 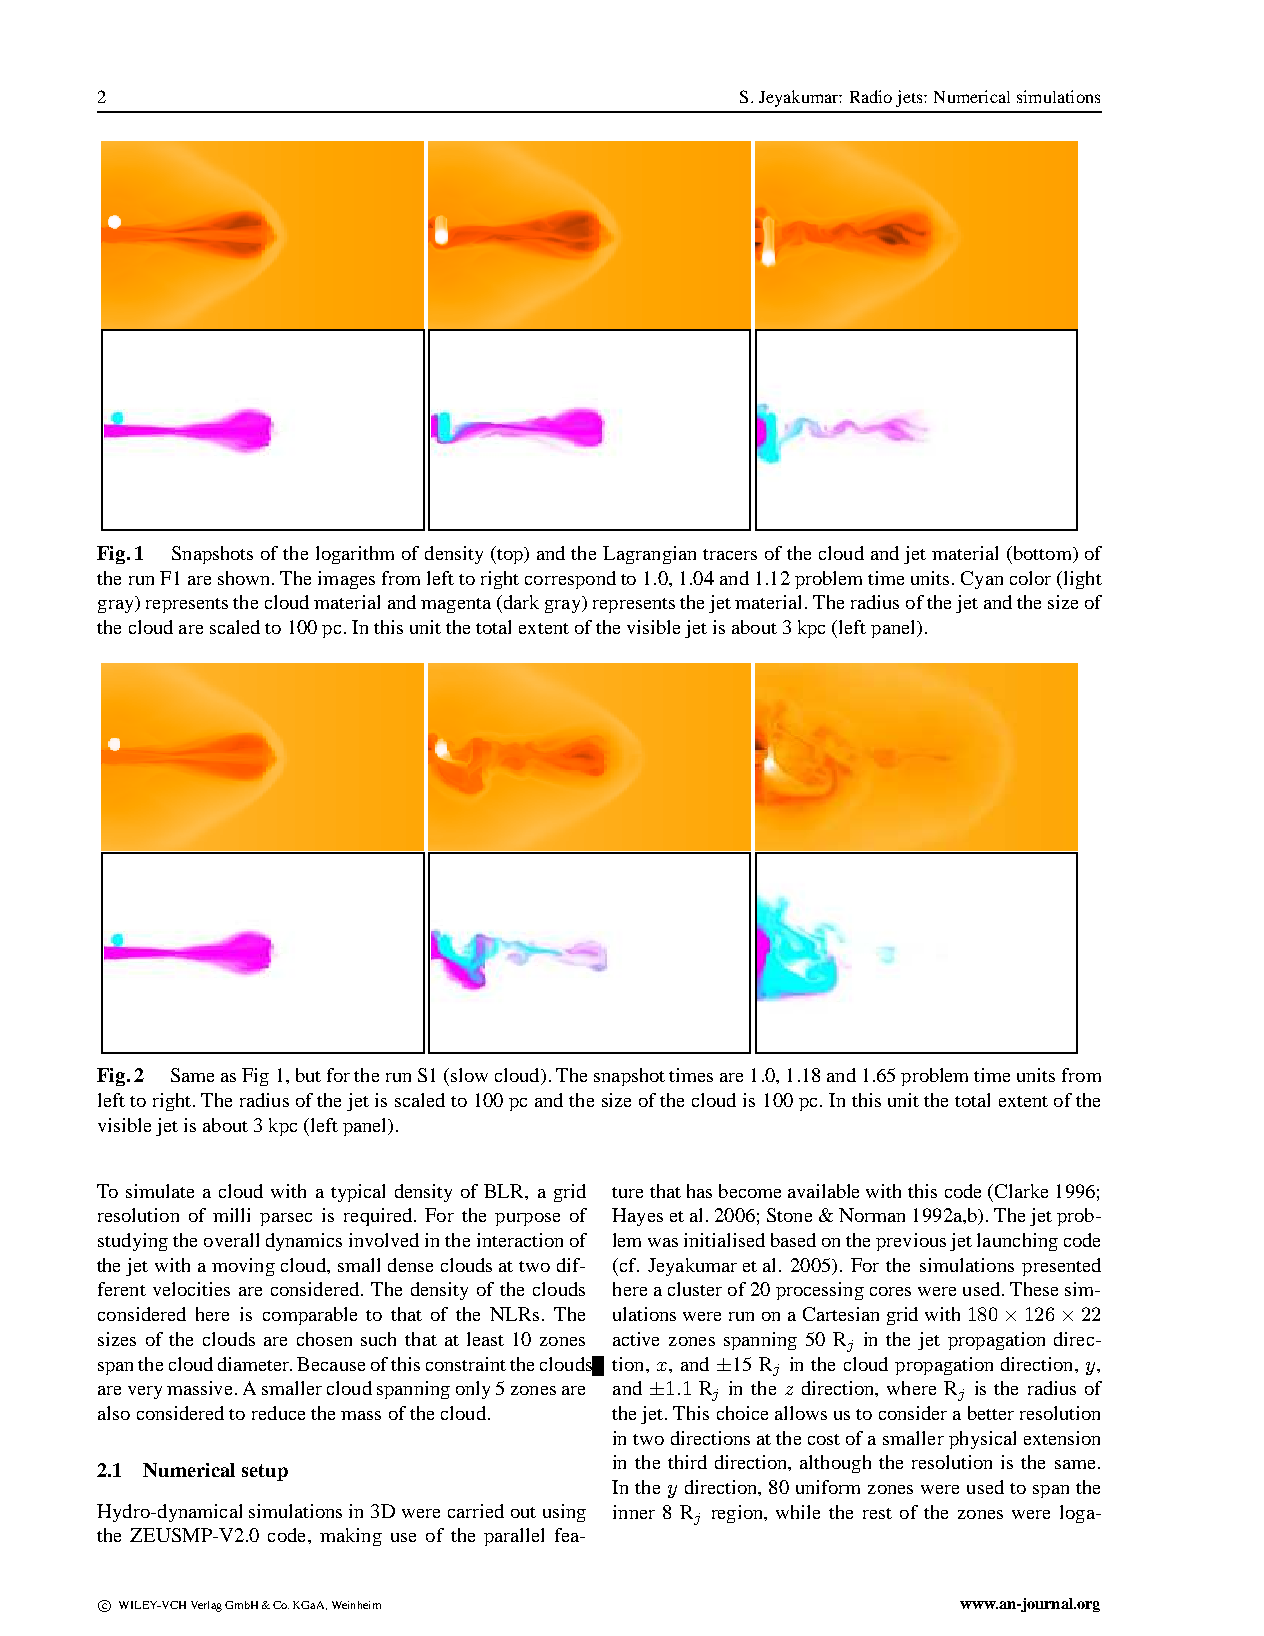 I want to click on Cyan, so click(x=982, y=580).
